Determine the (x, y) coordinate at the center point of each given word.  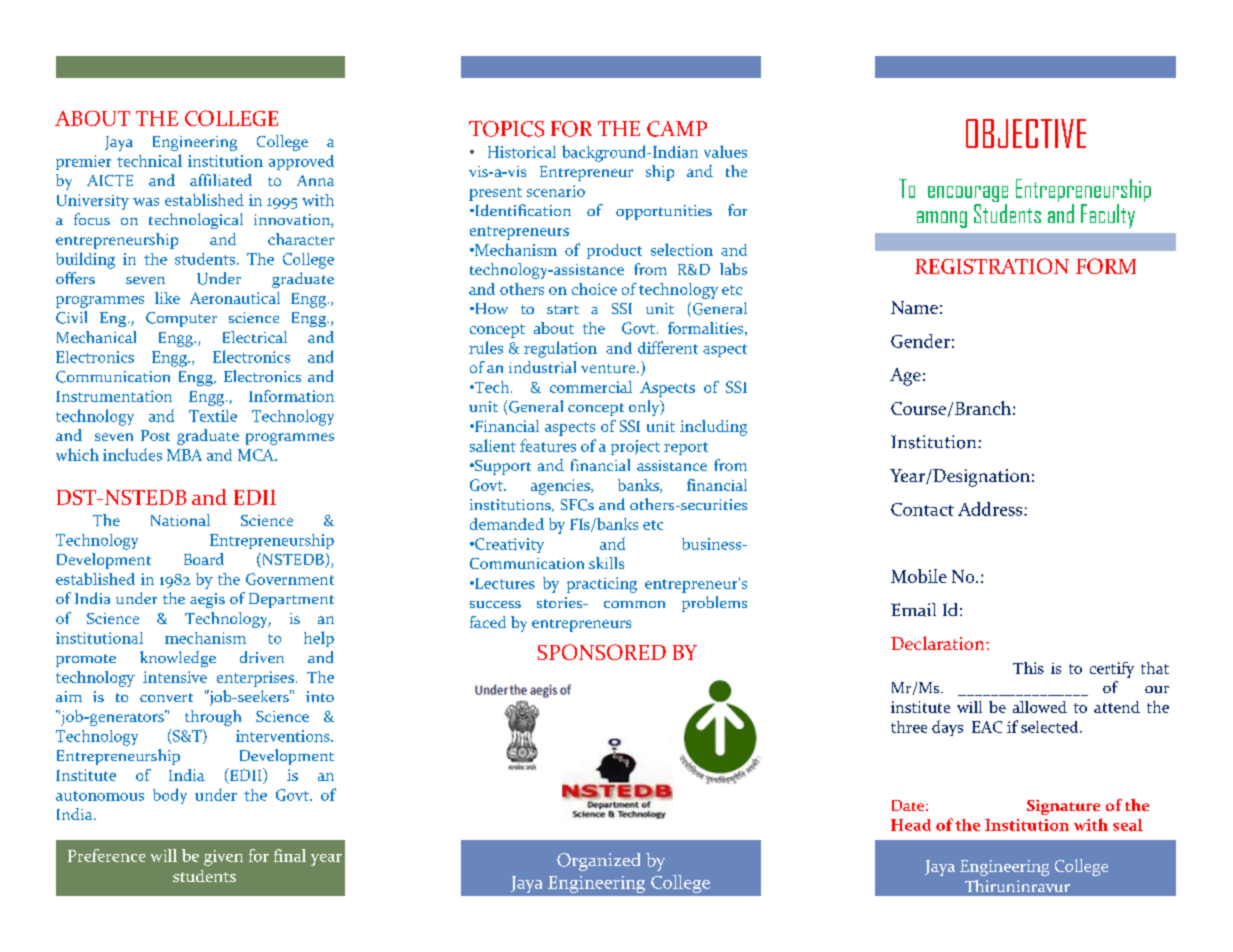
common (634, 604)
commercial (591, 387)
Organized (598, 862)
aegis (207, 600)
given (223, 858)
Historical (522, 152)
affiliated (221, 180)
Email (913, 610)
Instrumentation (114, 396)
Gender (920, 341)
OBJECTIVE (1026, 133)
